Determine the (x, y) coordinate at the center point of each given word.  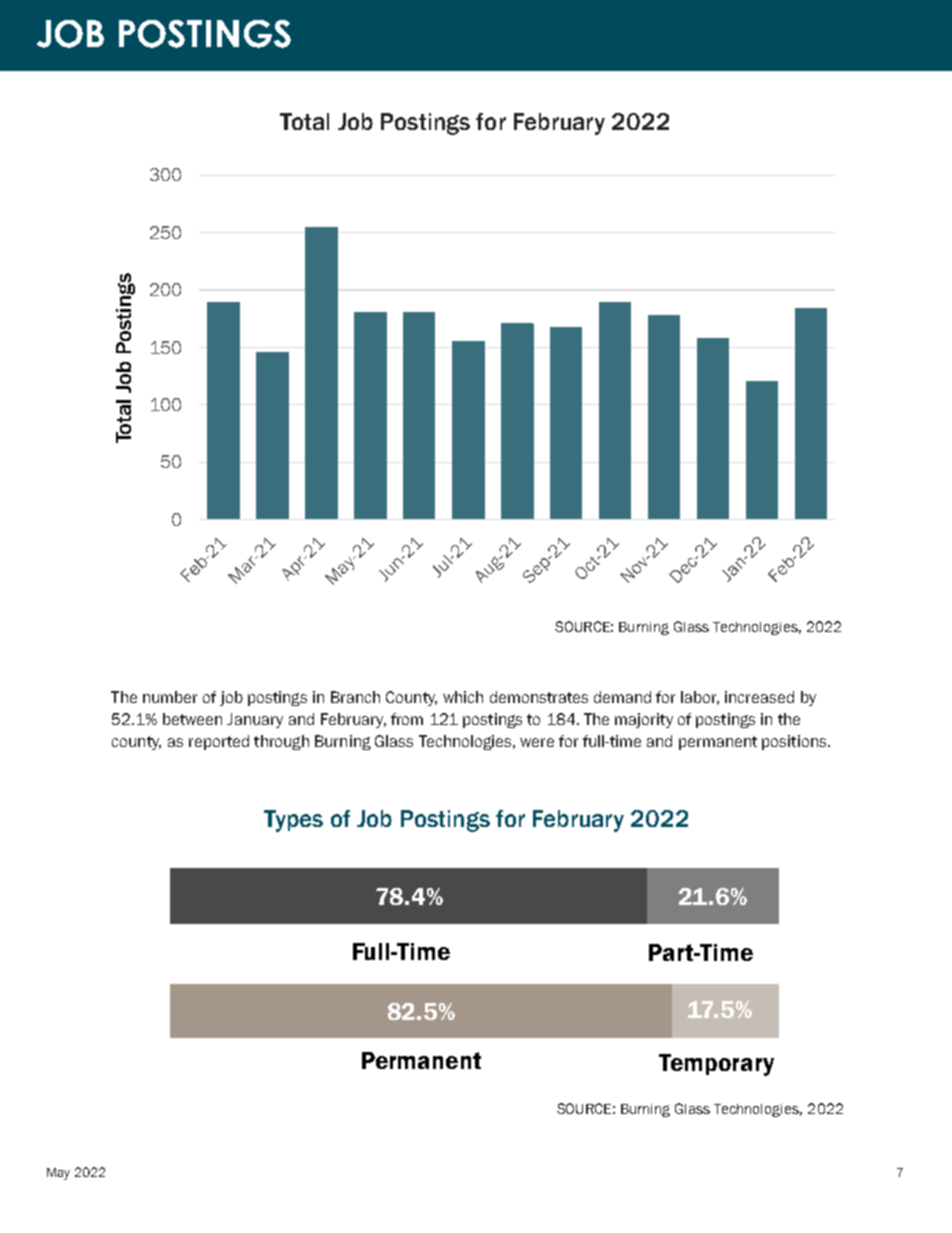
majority (644, 720)
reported (219, 742)
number (170, 697)
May (58, 1174)
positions (795, 742)
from (407, 719)
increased (759, 697)
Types (293, 821)
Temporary (716, 1065)
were (537, 742)
